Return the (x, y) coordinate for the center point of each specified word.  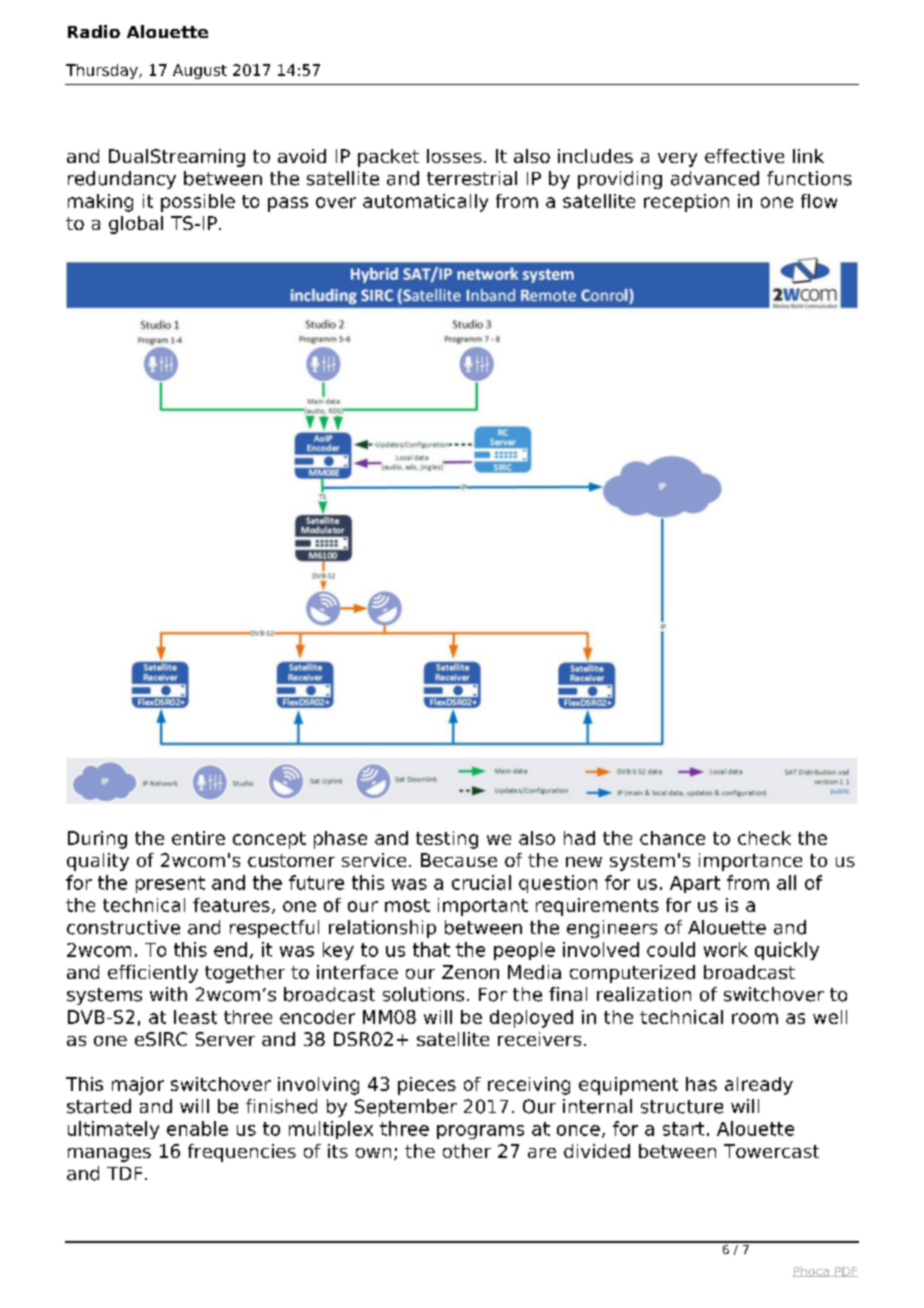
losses (454, 156)
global (136, 225)
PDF (845, 1272)
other (467, 1151)
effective (744, 156)
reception (686, 203)
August (200, 71)
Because (459, 860)
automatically (425, 203)
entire (198, 838)
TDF (124, 1173)
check (764, 838)
